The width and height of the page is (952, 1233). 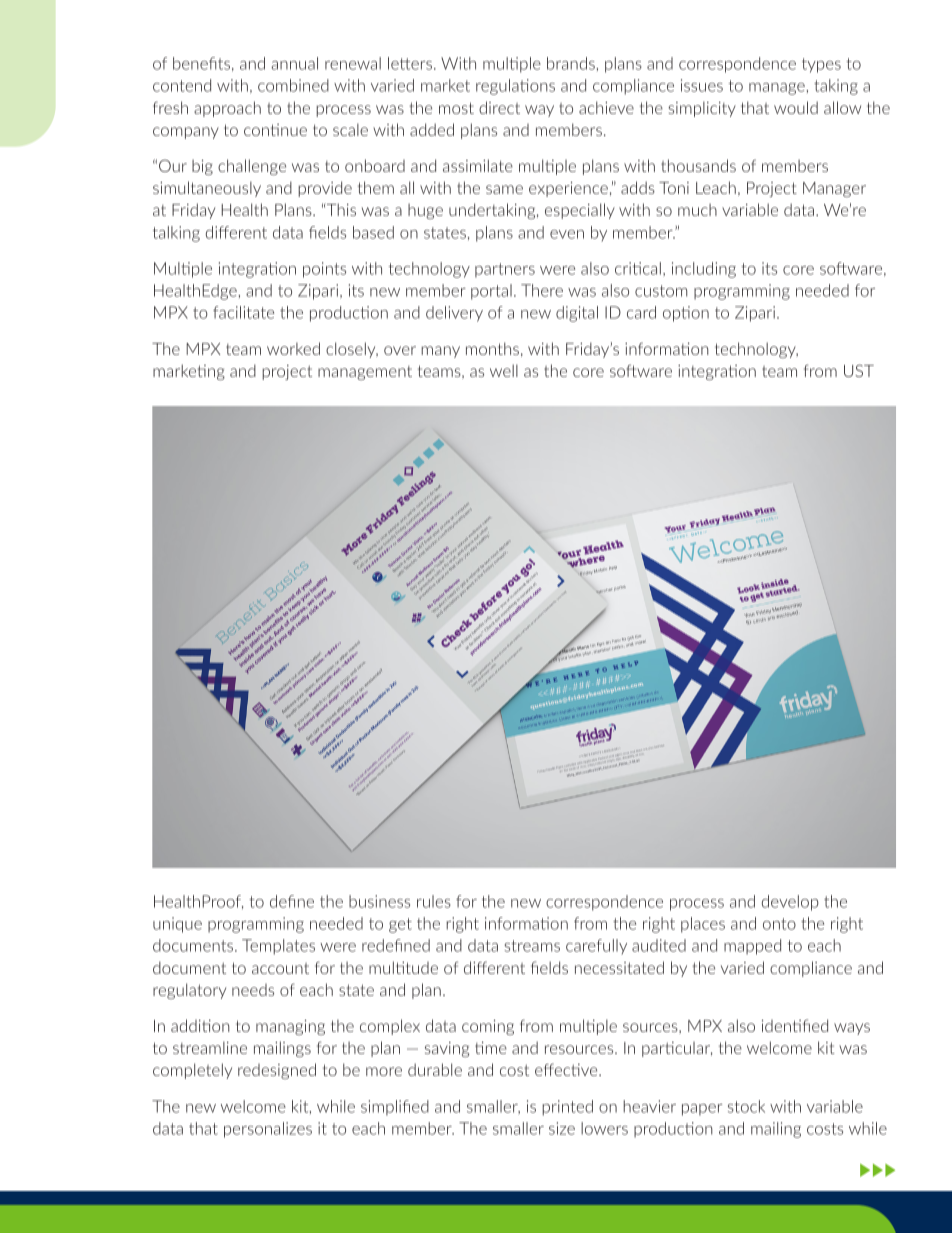 I want to click on approach, so click(x=227, y=109).
